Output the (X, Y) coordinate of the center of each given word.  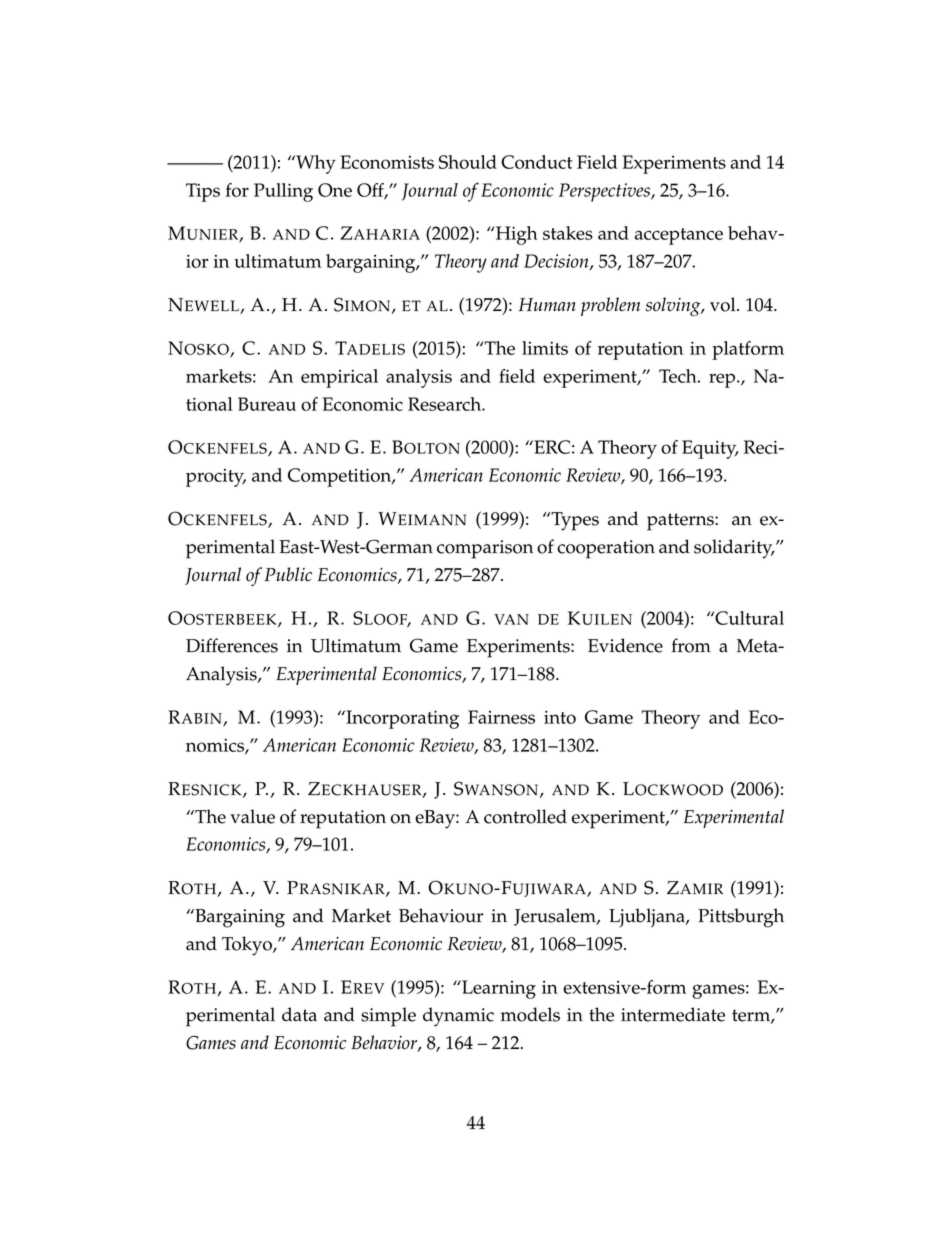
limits (545, 348)
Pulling (283, 192)
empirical (339, 378)
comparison (485, 549)
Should (468, 162)
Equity (710, 449)
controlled (525, 816)
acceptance (679, 236)
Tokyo (248, 946)
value (252, 816)
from (691, 645)
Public (288, 574)
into (560, 717)
